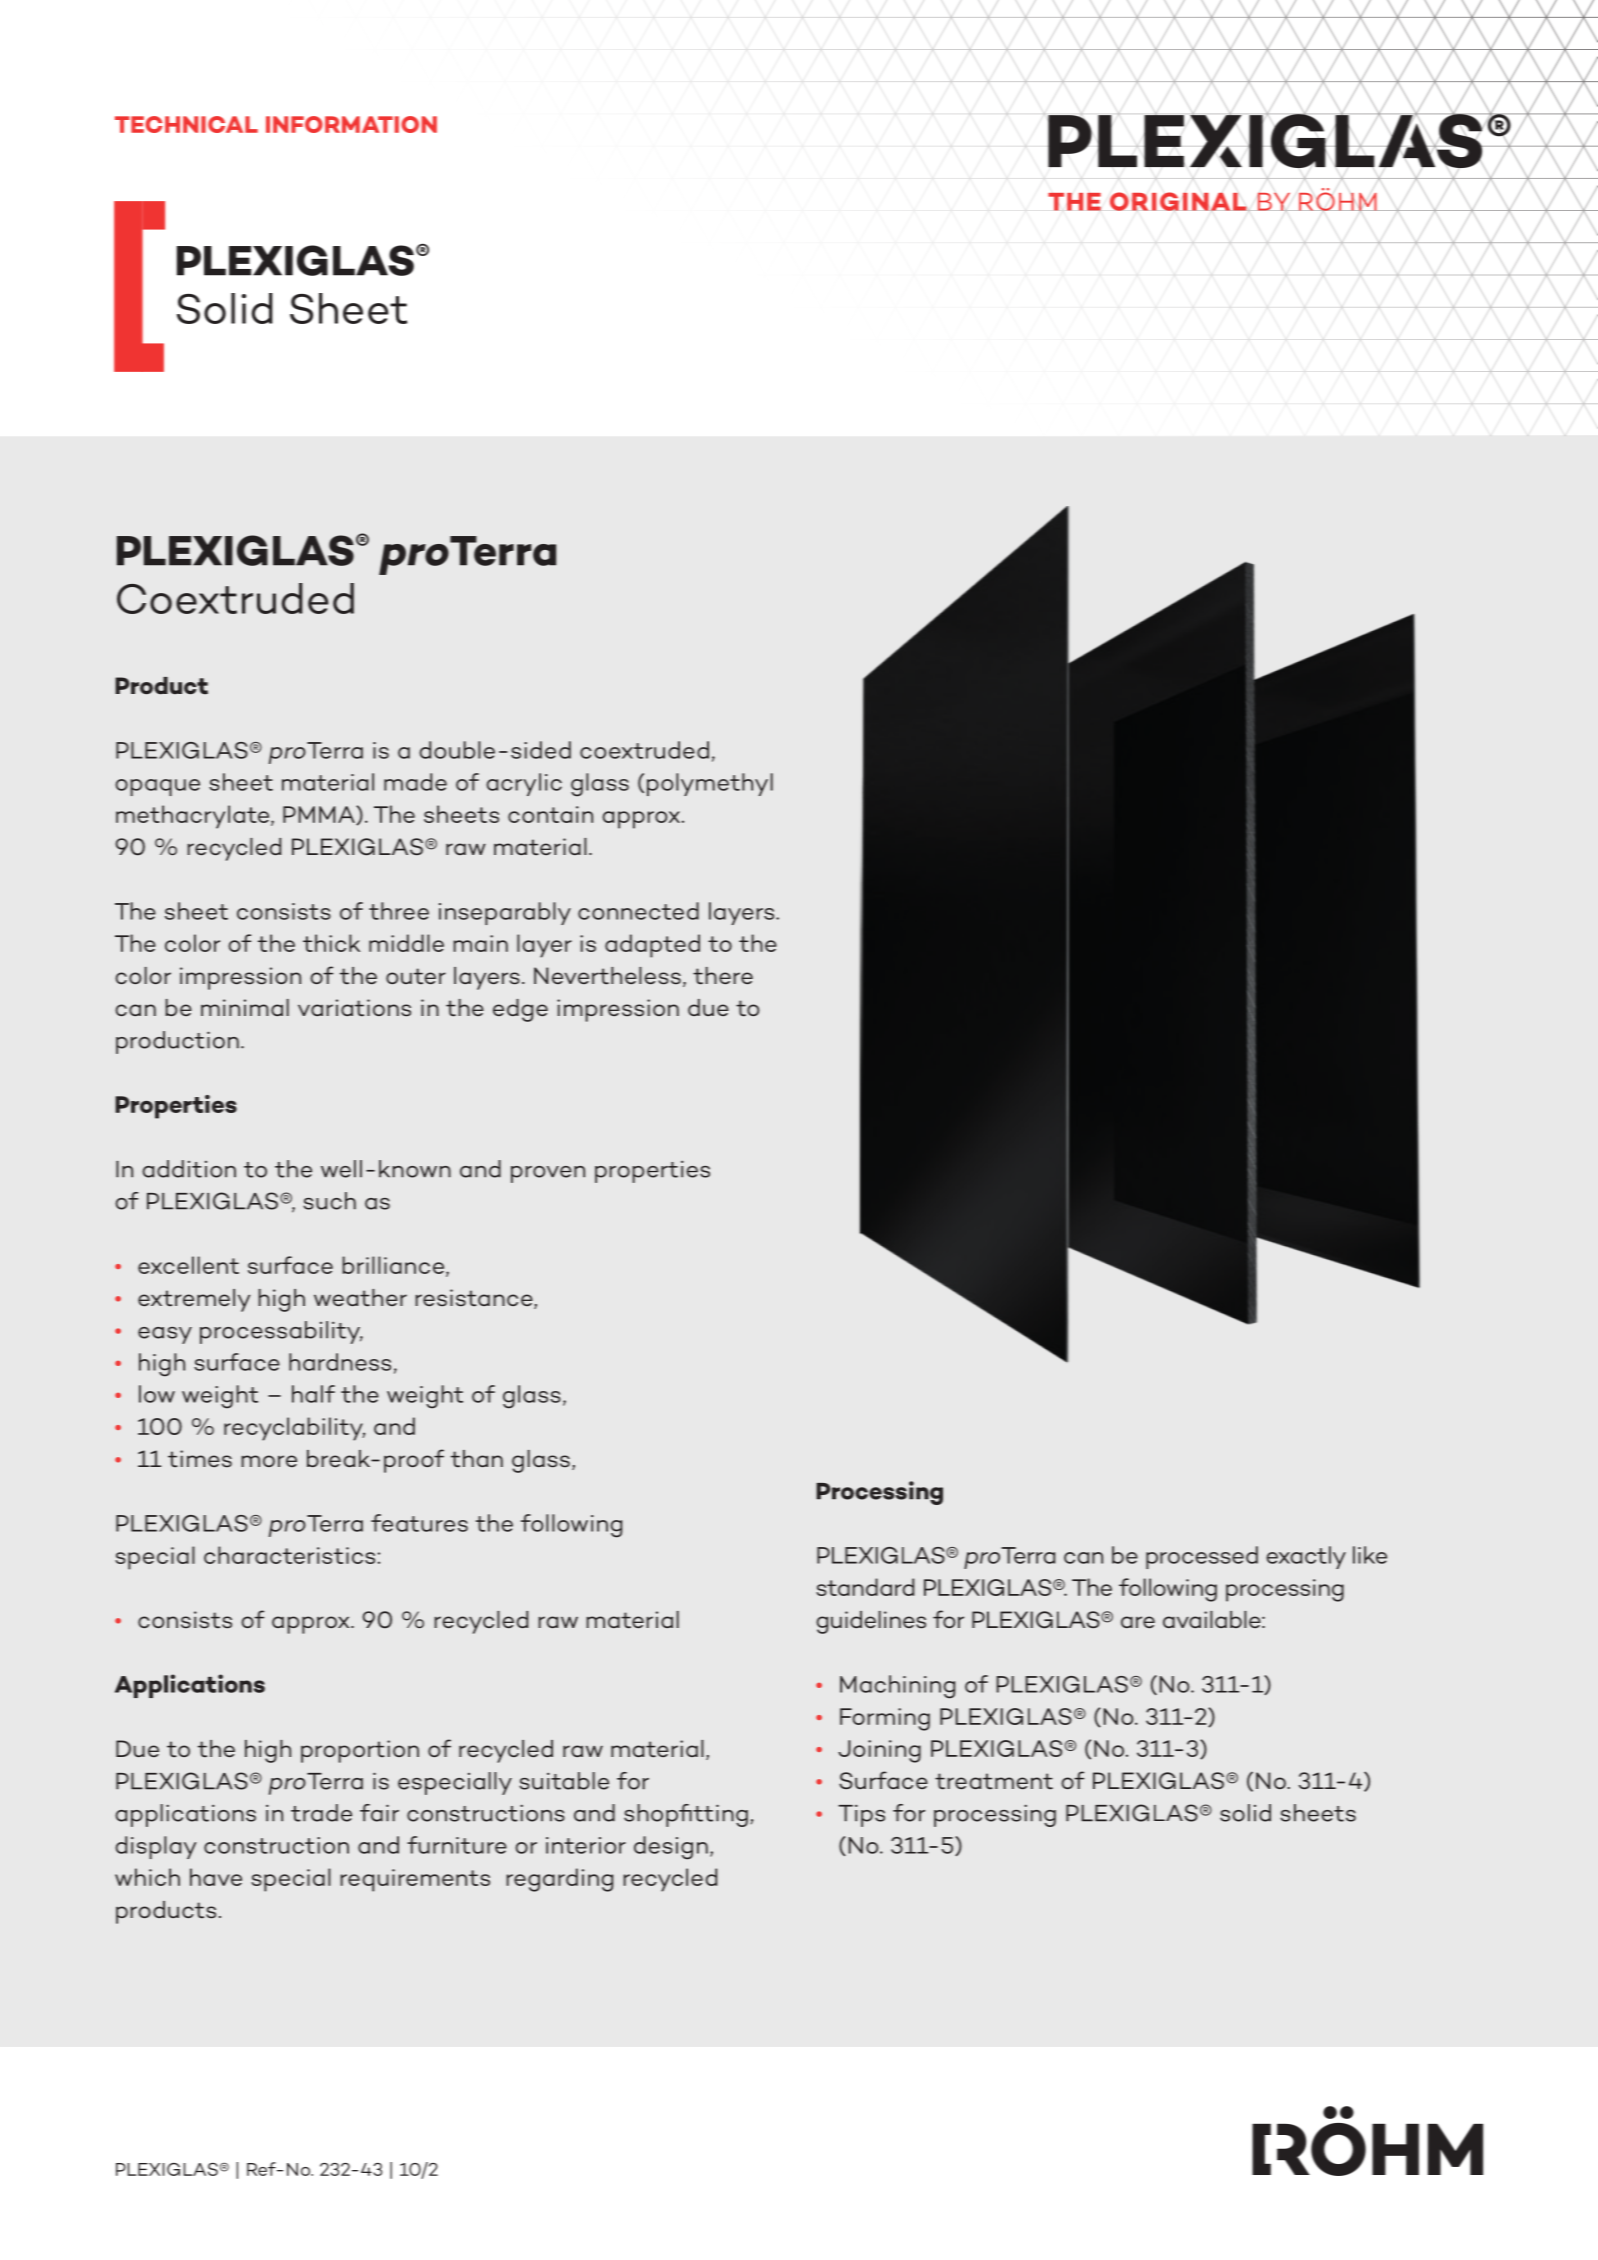 The image size is (1598, 2260). I want to click on such, so click(329, 1201).
